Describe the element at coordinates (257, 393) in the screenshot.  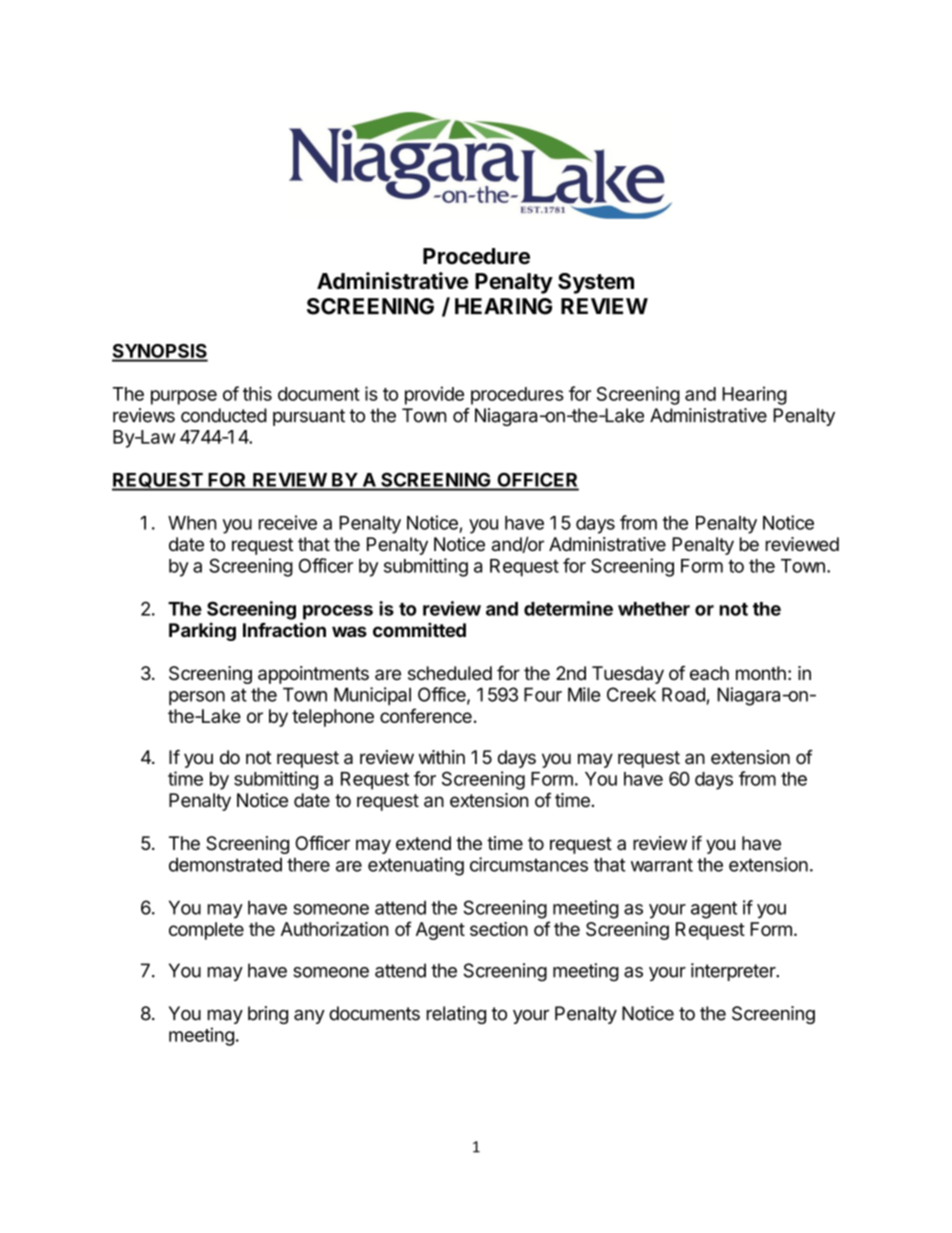
I see `this` at that location.
